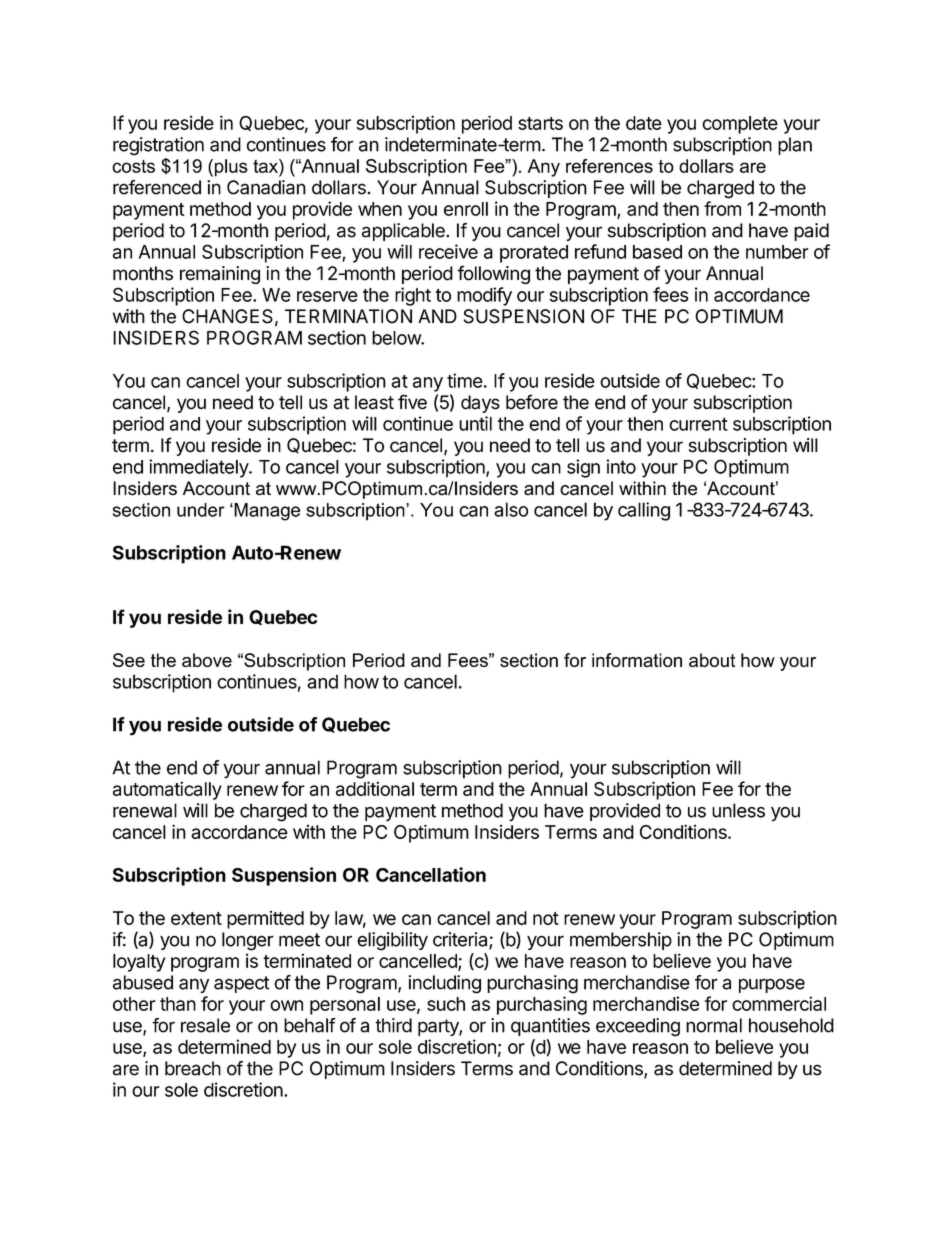 The height and width of the document is (1233, 952). What do you see at coordinates (446, 1004) in the document?
I see `such` at bounding box center [446, 1004].
